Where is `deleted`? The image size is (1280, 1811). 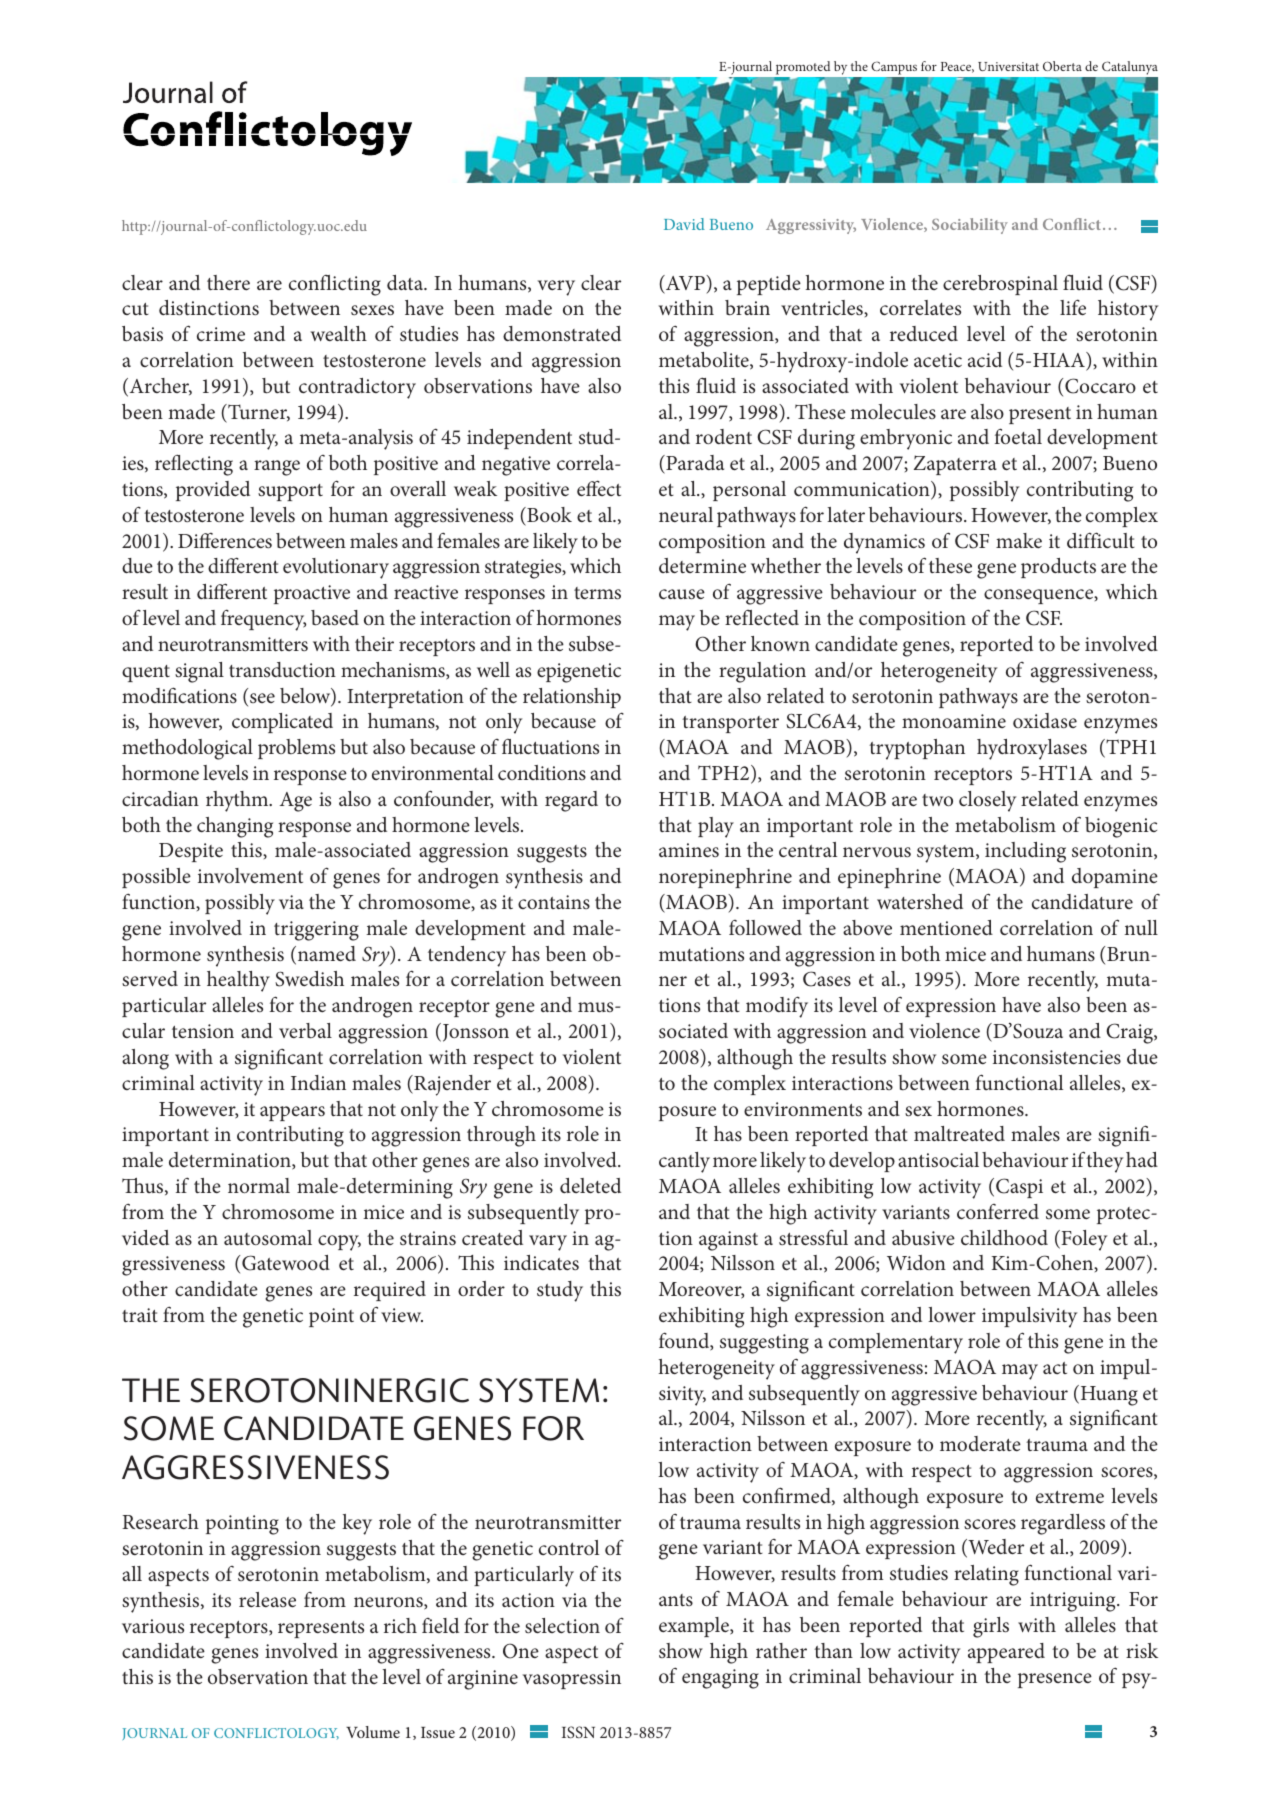
deleted is located at coordinates (590, 1186).
